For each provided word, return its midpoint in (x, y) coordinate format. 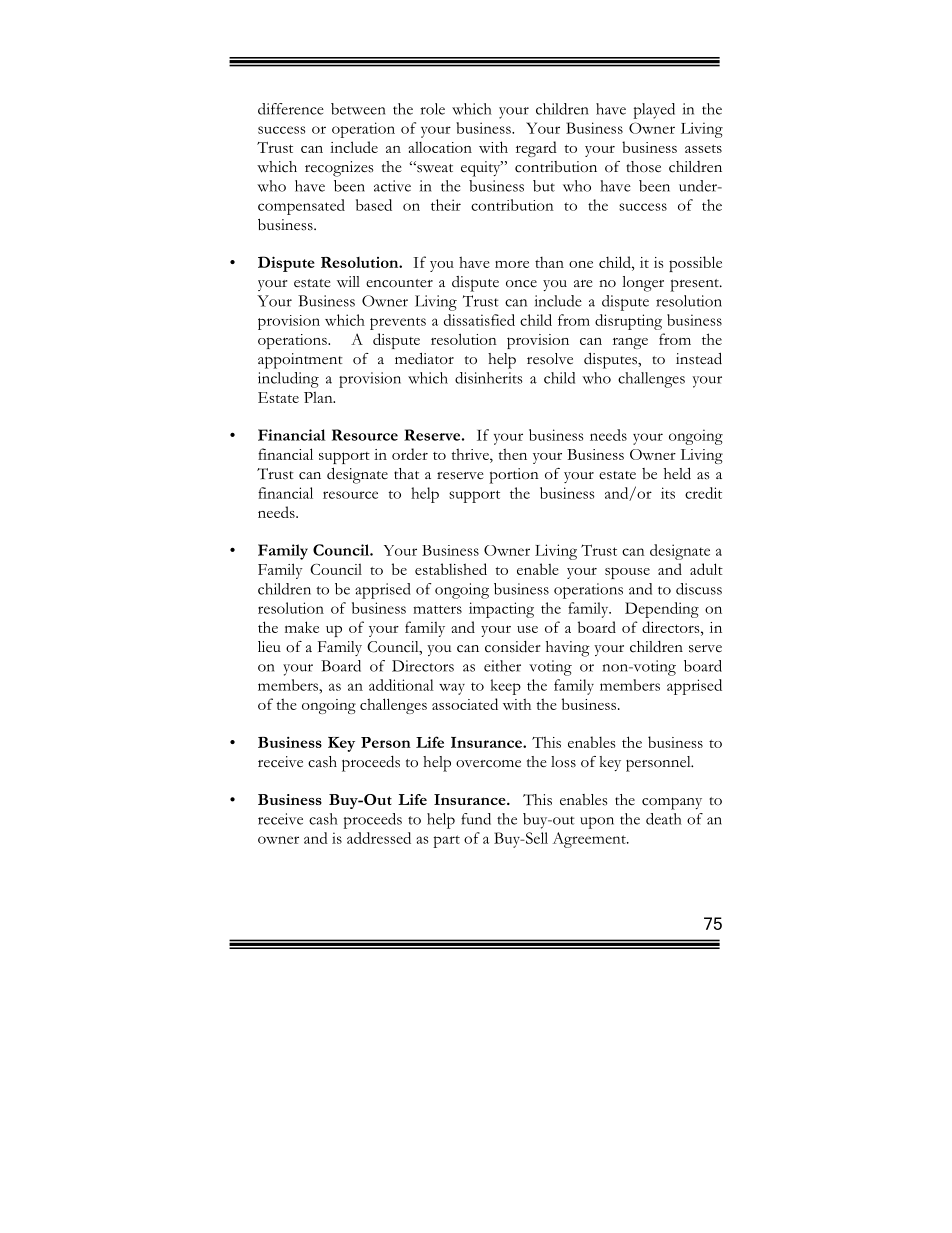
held (677, 473)
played (654, 111)
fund (476, 819)
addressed (379, 838)
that (406, 473)
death (664, 819)
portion (514, 476)
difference (291, 109)
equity (482, 169)
